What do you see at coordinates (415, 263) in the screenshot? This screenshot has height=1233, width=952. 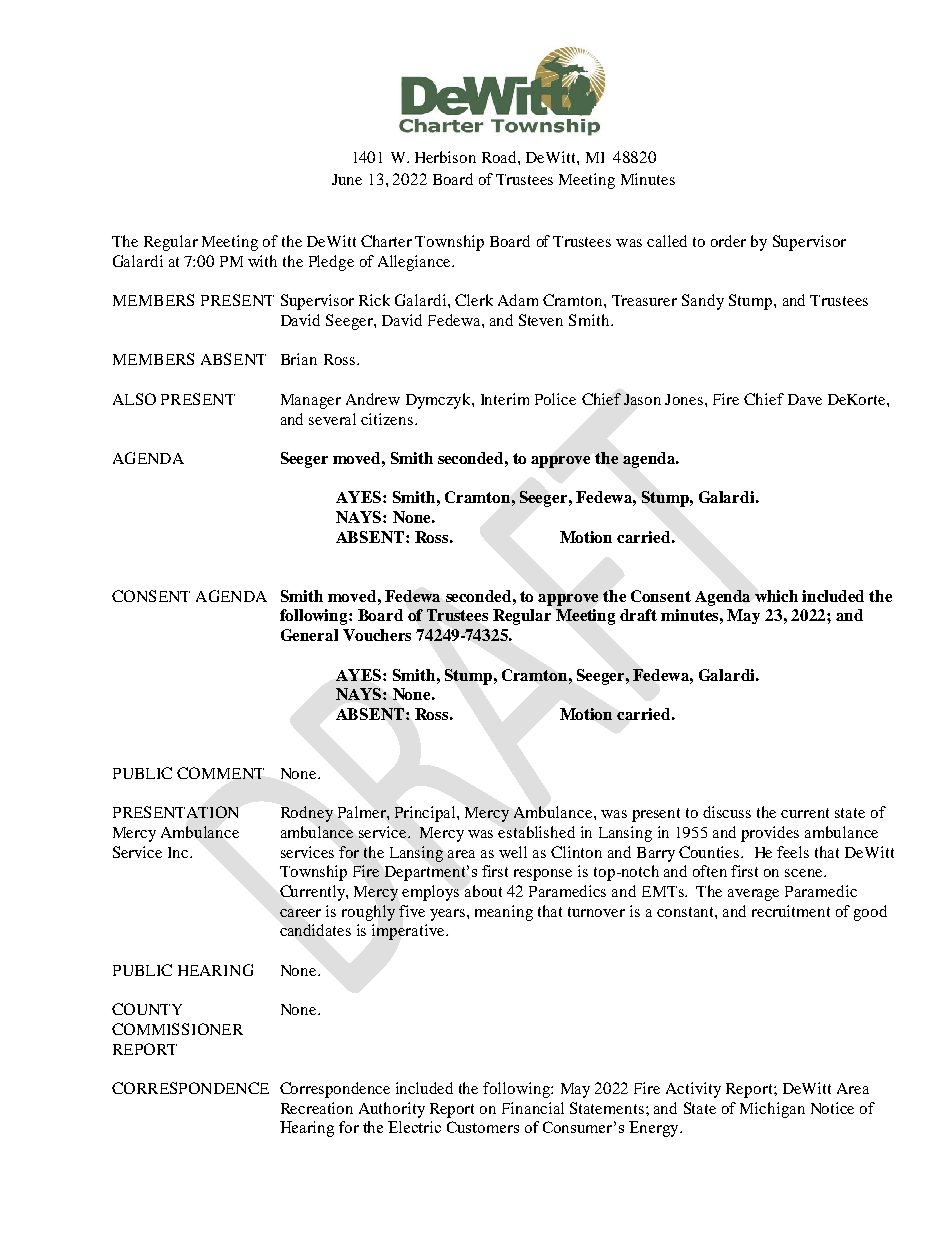 I see `Allegiance` at bounding box center [415, 263].
